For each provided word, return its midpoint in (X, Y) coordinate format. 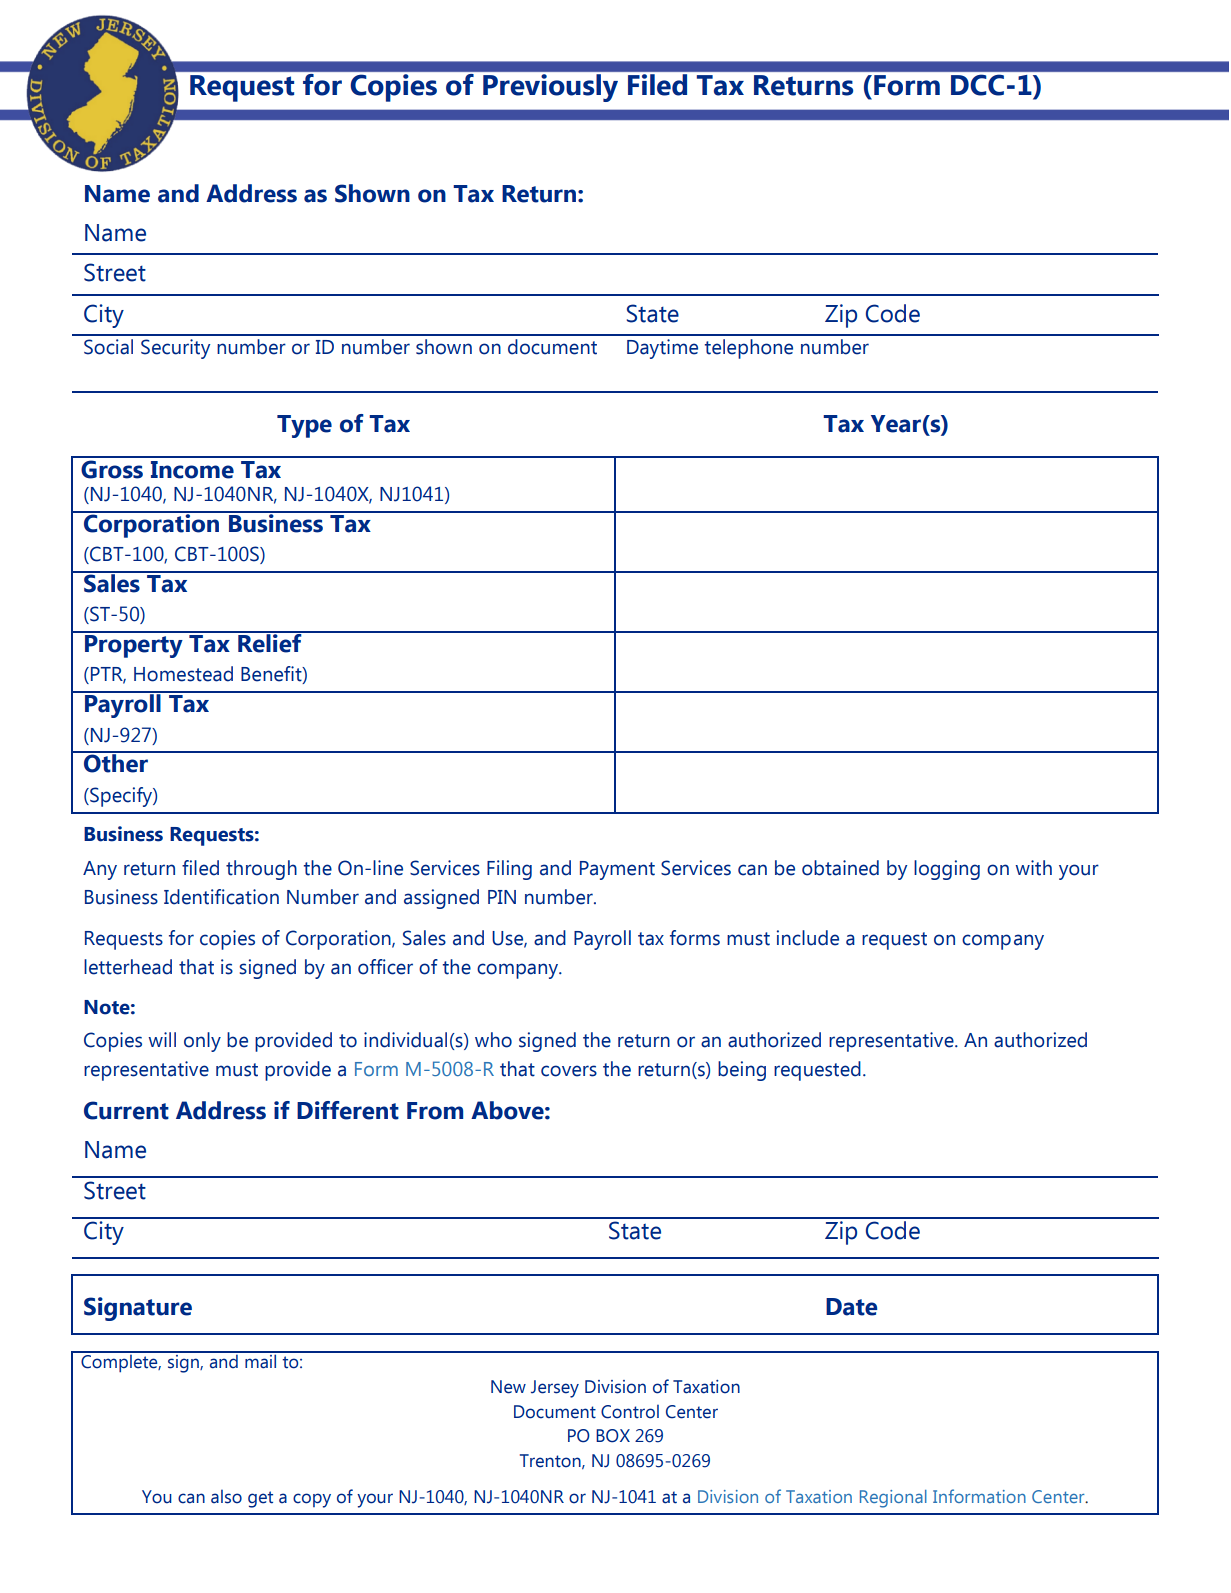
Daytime (662, 349)
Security (175, 349)
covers (569, 1071)
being (742, 1071)
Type (304, 426)
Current (126, 1110)
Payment (617, 870)
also (226, 1496)
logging (947, 870)
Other (116, 762)
